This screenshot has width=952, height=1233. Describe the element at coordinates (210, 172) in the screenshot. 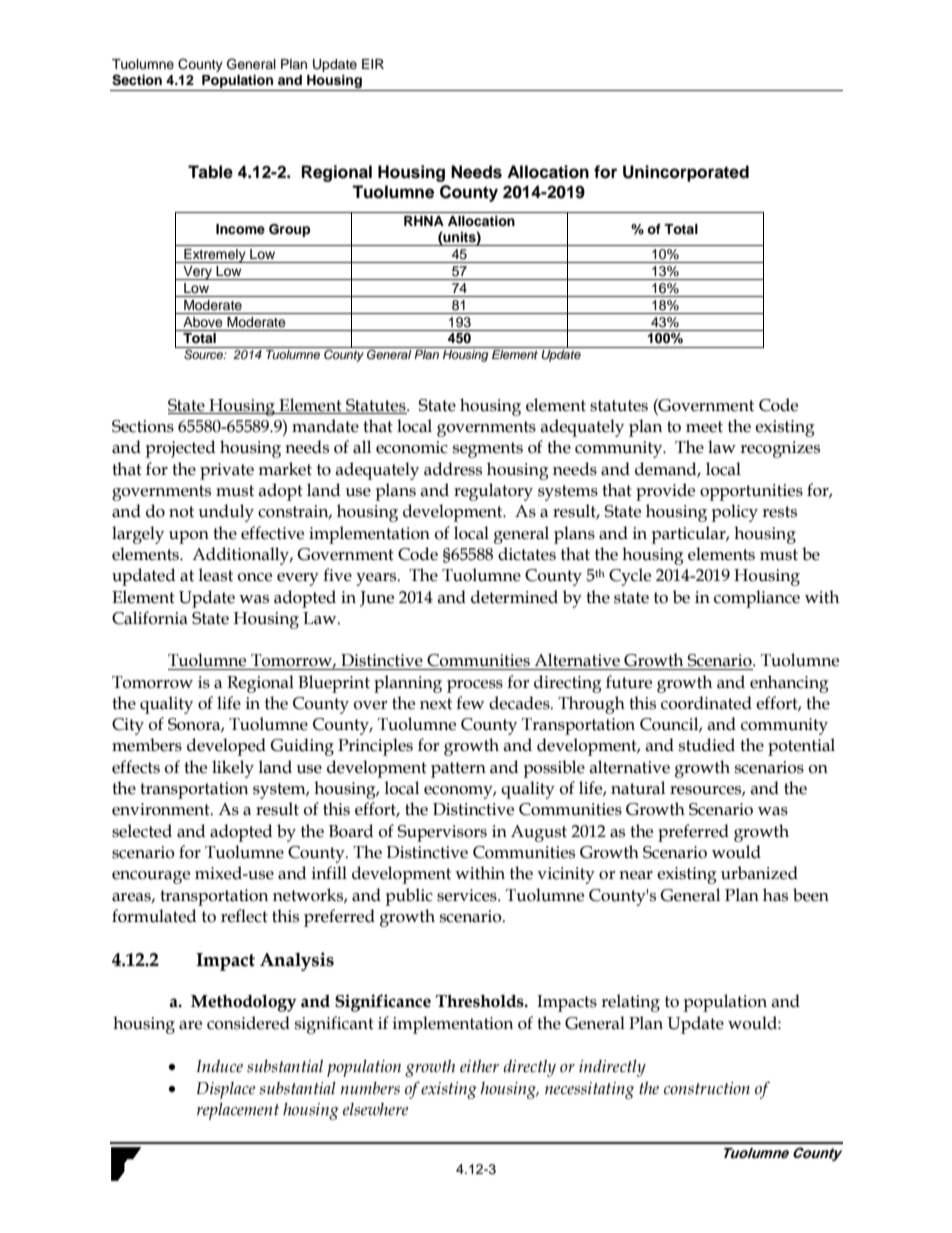

I see `Table` at that location.
